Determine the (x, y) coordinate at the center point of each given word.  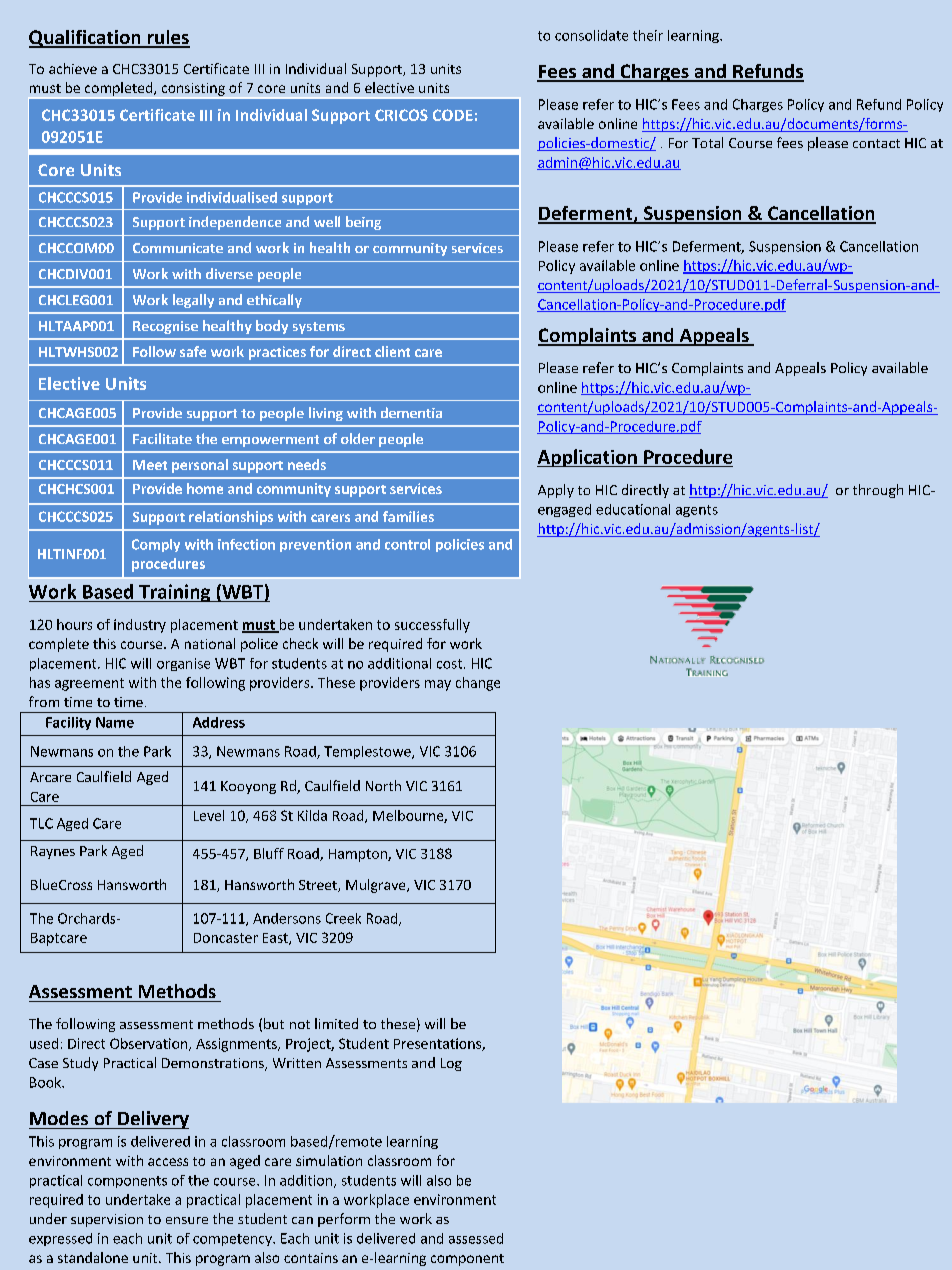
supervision (107, 1220)
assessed (476, 1238)
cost (451, 664)
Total (707, 142)
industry (140, 626)
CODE (453, 115)
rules (167, 38)
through (878, 491)
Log (451, 1064)
